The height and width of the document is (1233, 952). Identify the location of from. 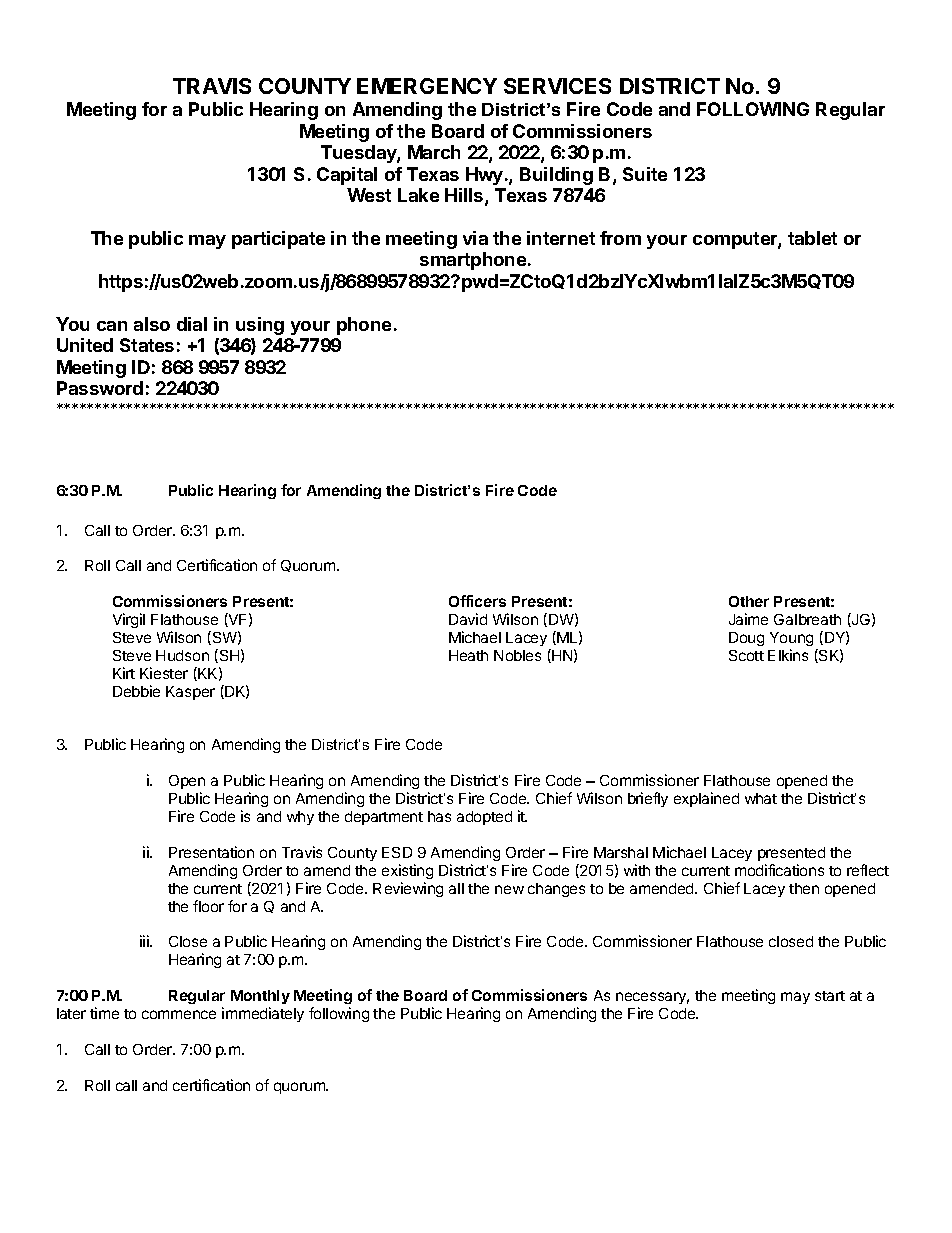
(620, 238).
